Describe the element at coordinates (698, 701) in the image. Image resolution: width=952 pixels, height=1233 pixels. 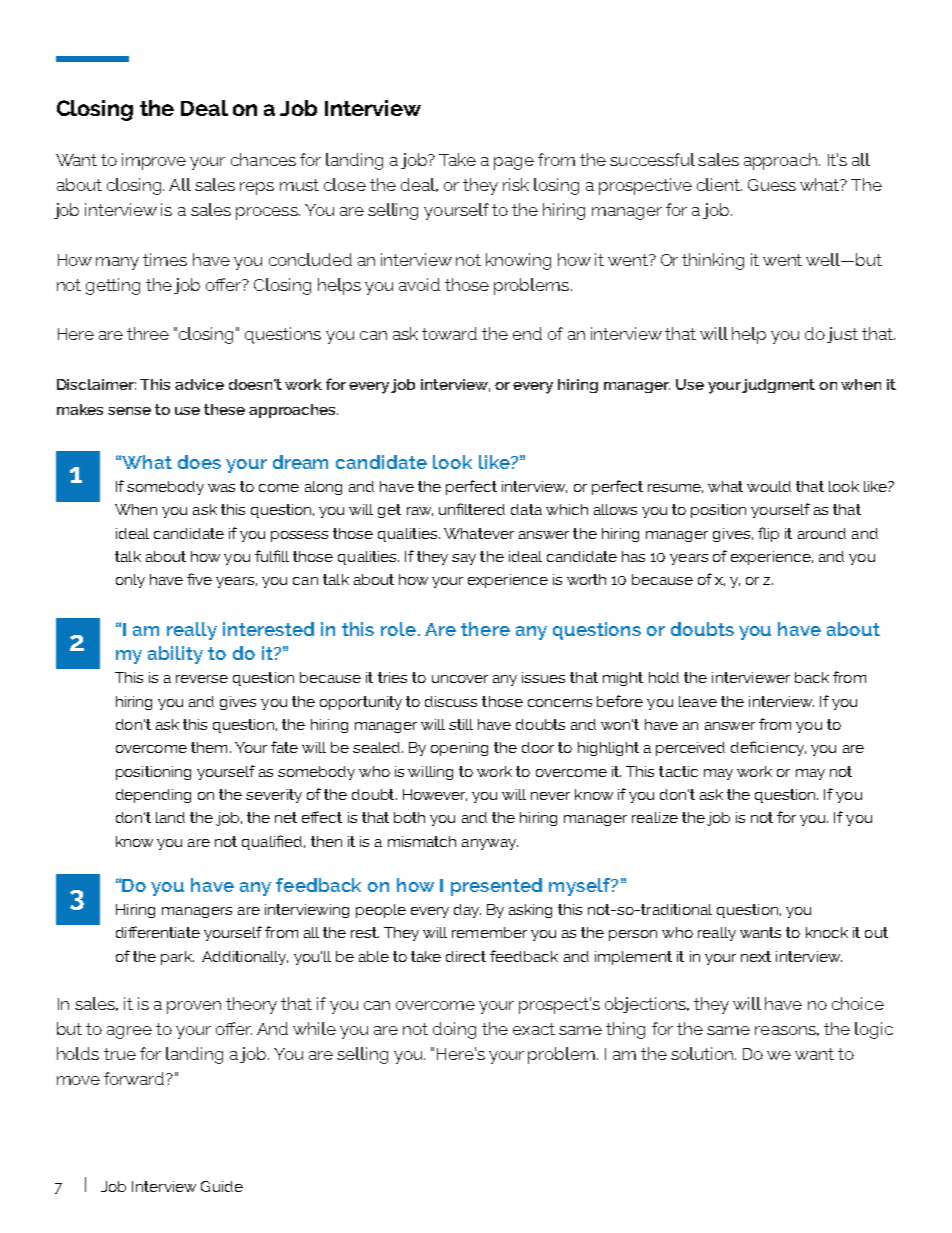
I see `leave` at that location.
